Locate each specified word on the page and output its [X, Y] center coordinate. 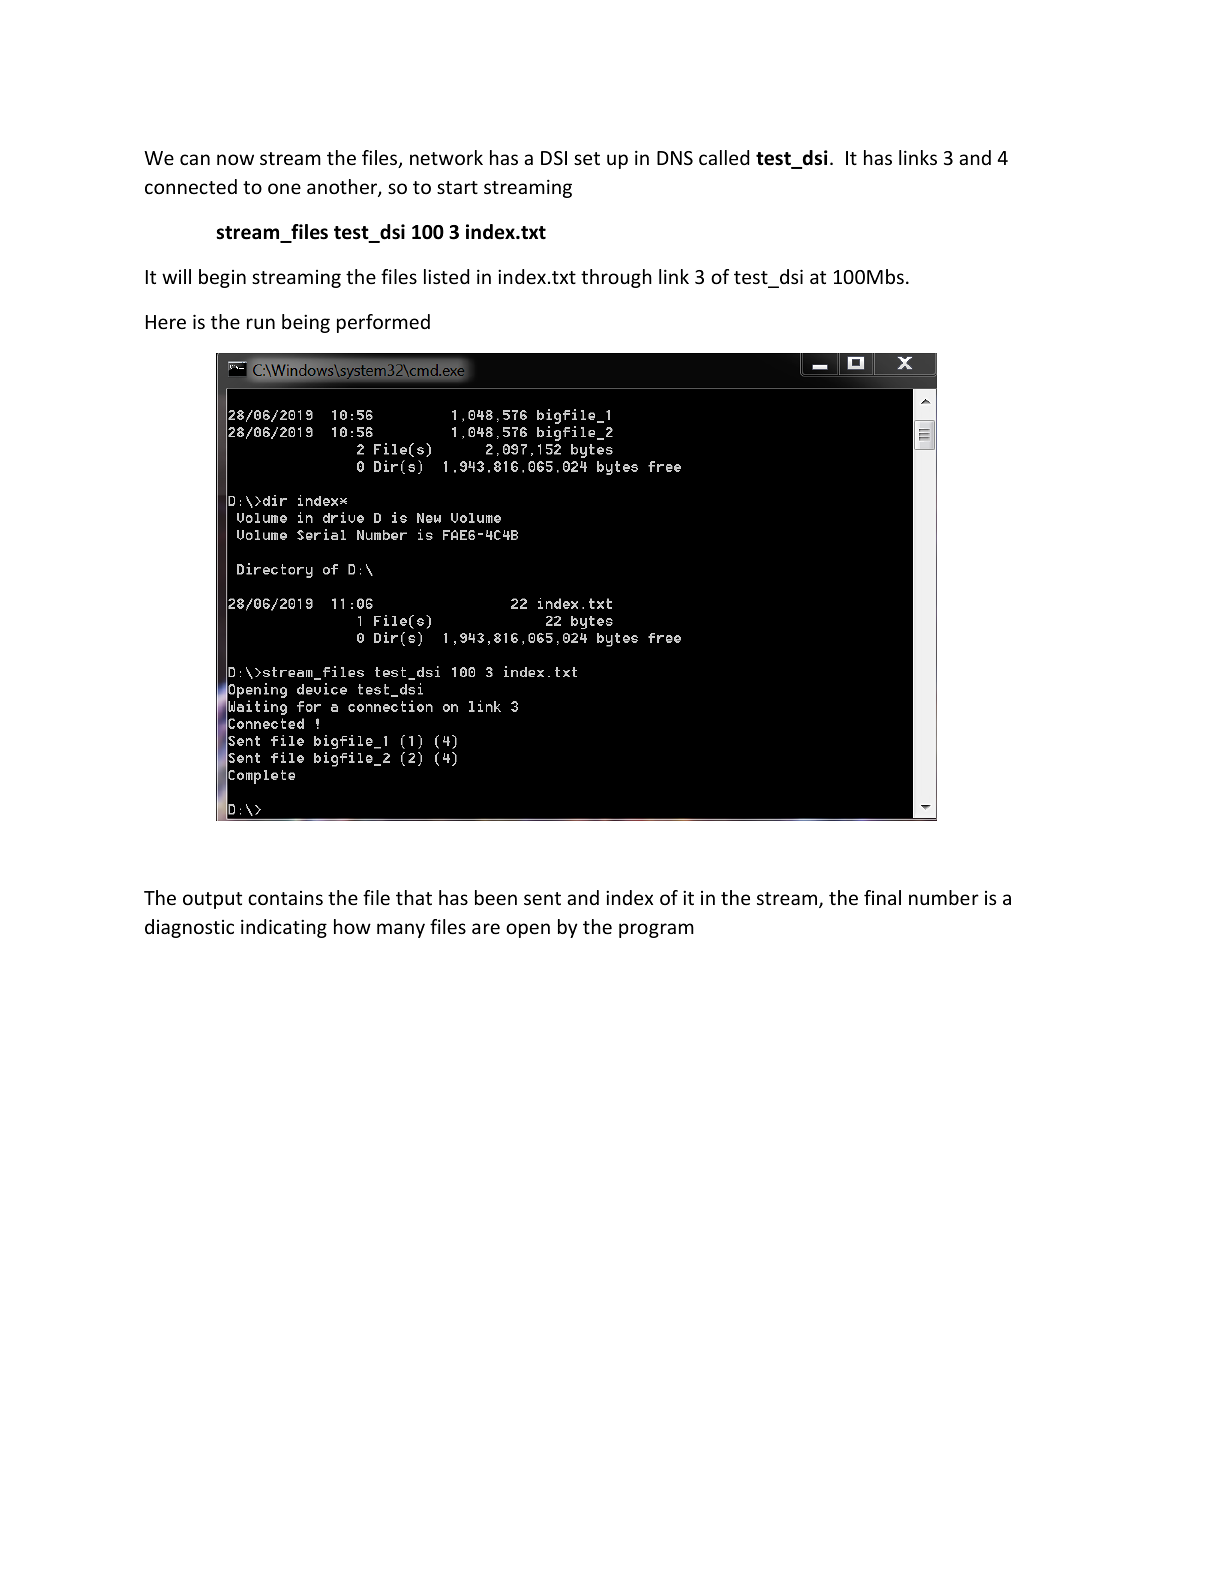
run [261, 323]
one [284, 188]
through [616, 278]
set [587, 158]
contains [285, 898]
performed [383, 323]
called [724, 157]
